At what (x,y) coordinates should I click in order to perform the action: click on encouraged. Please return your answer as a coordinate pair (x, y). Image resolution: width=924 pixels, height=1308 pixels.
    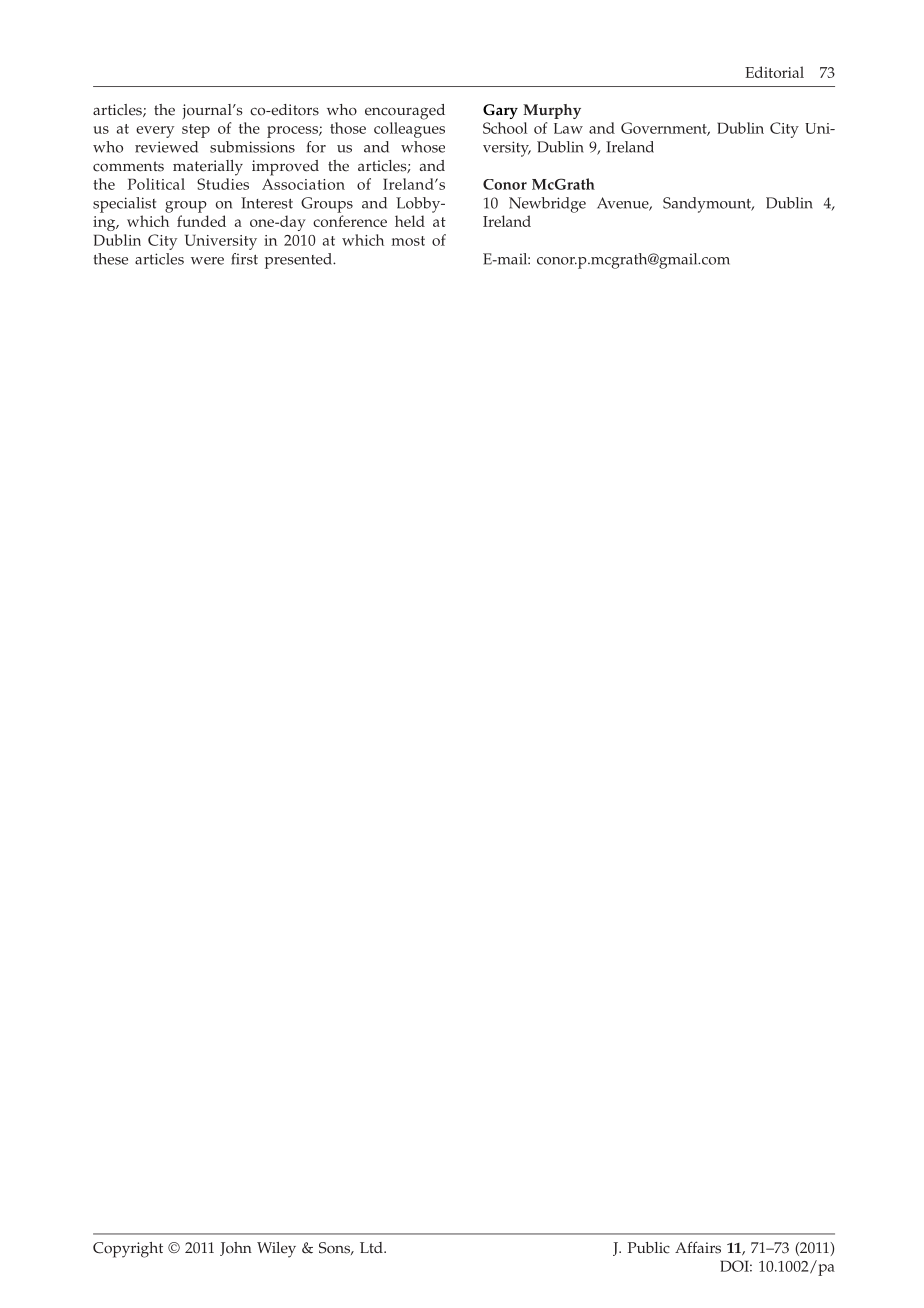
    Looking at the image, I should click on (405, 112).
